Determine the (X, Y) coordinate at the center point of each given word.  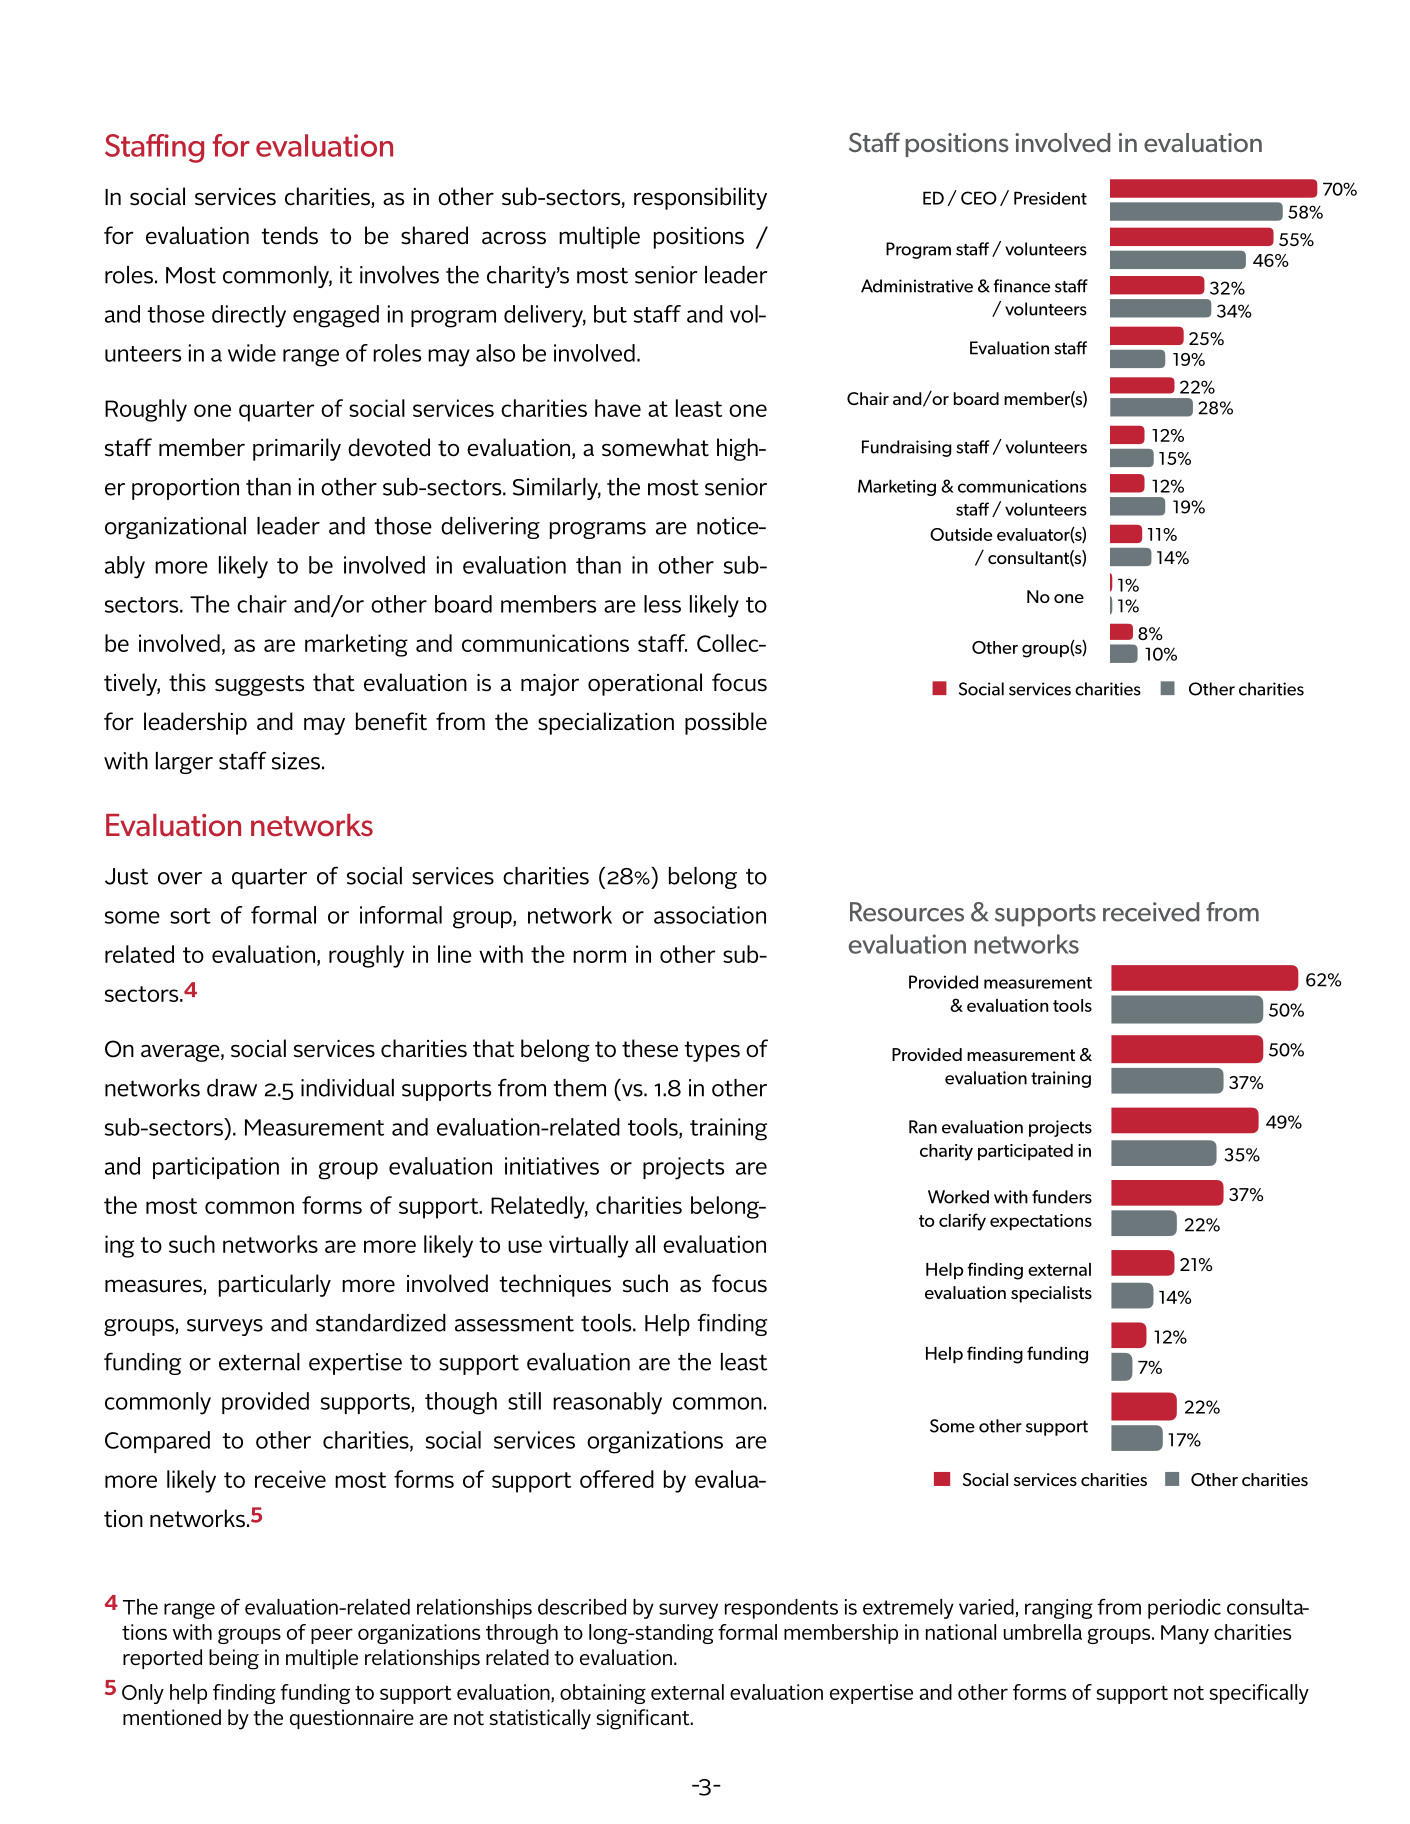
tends (289, 235)
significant (644, 1719)
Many (1185, 1634)
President (1050, 198)
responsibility (700, 198)
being (234, 1659)
